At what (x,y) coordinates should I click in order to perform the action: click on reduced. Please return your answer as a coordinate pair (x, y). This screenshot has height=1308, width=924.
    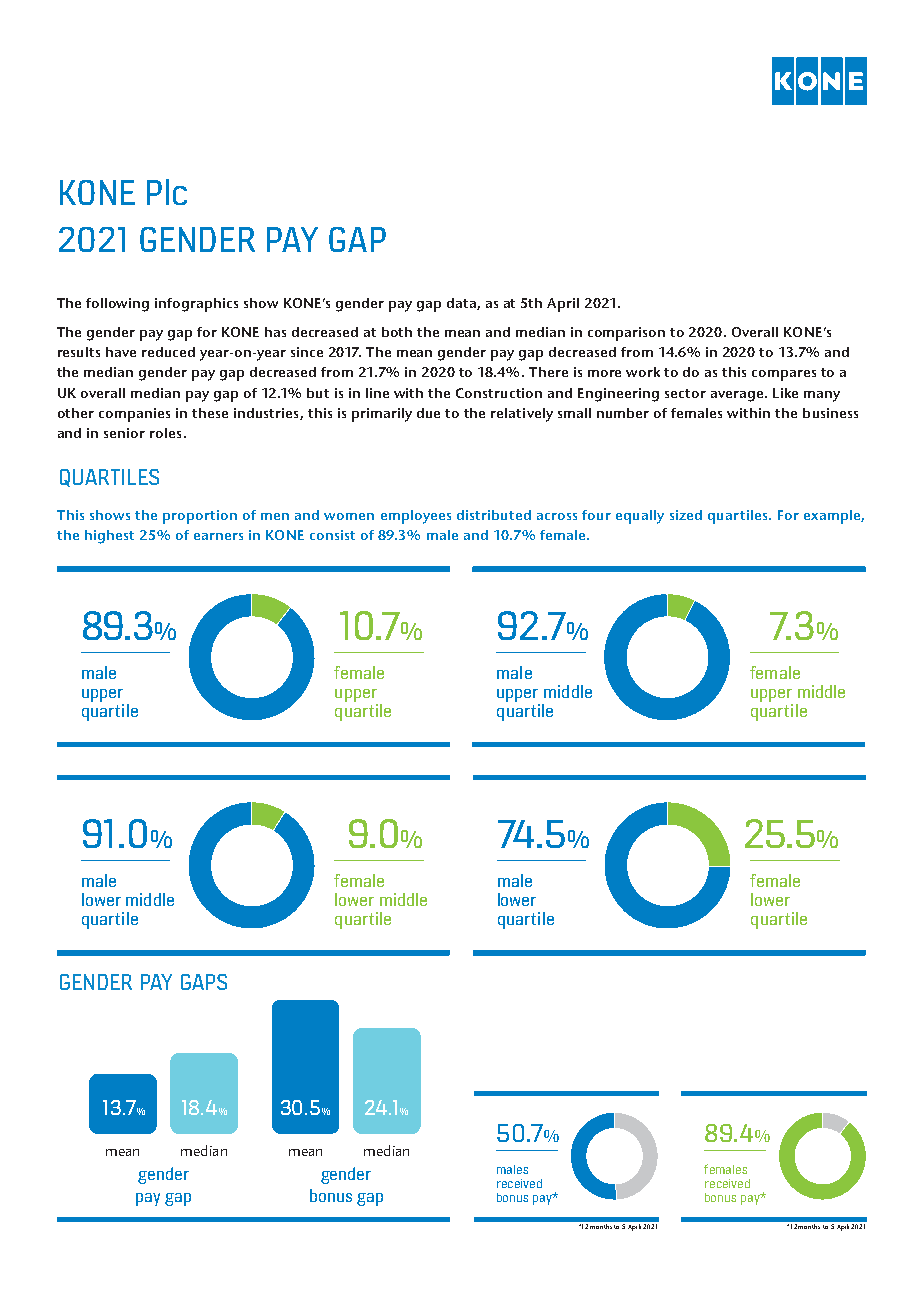
    Looking at the image, I should click on (168, 352).
